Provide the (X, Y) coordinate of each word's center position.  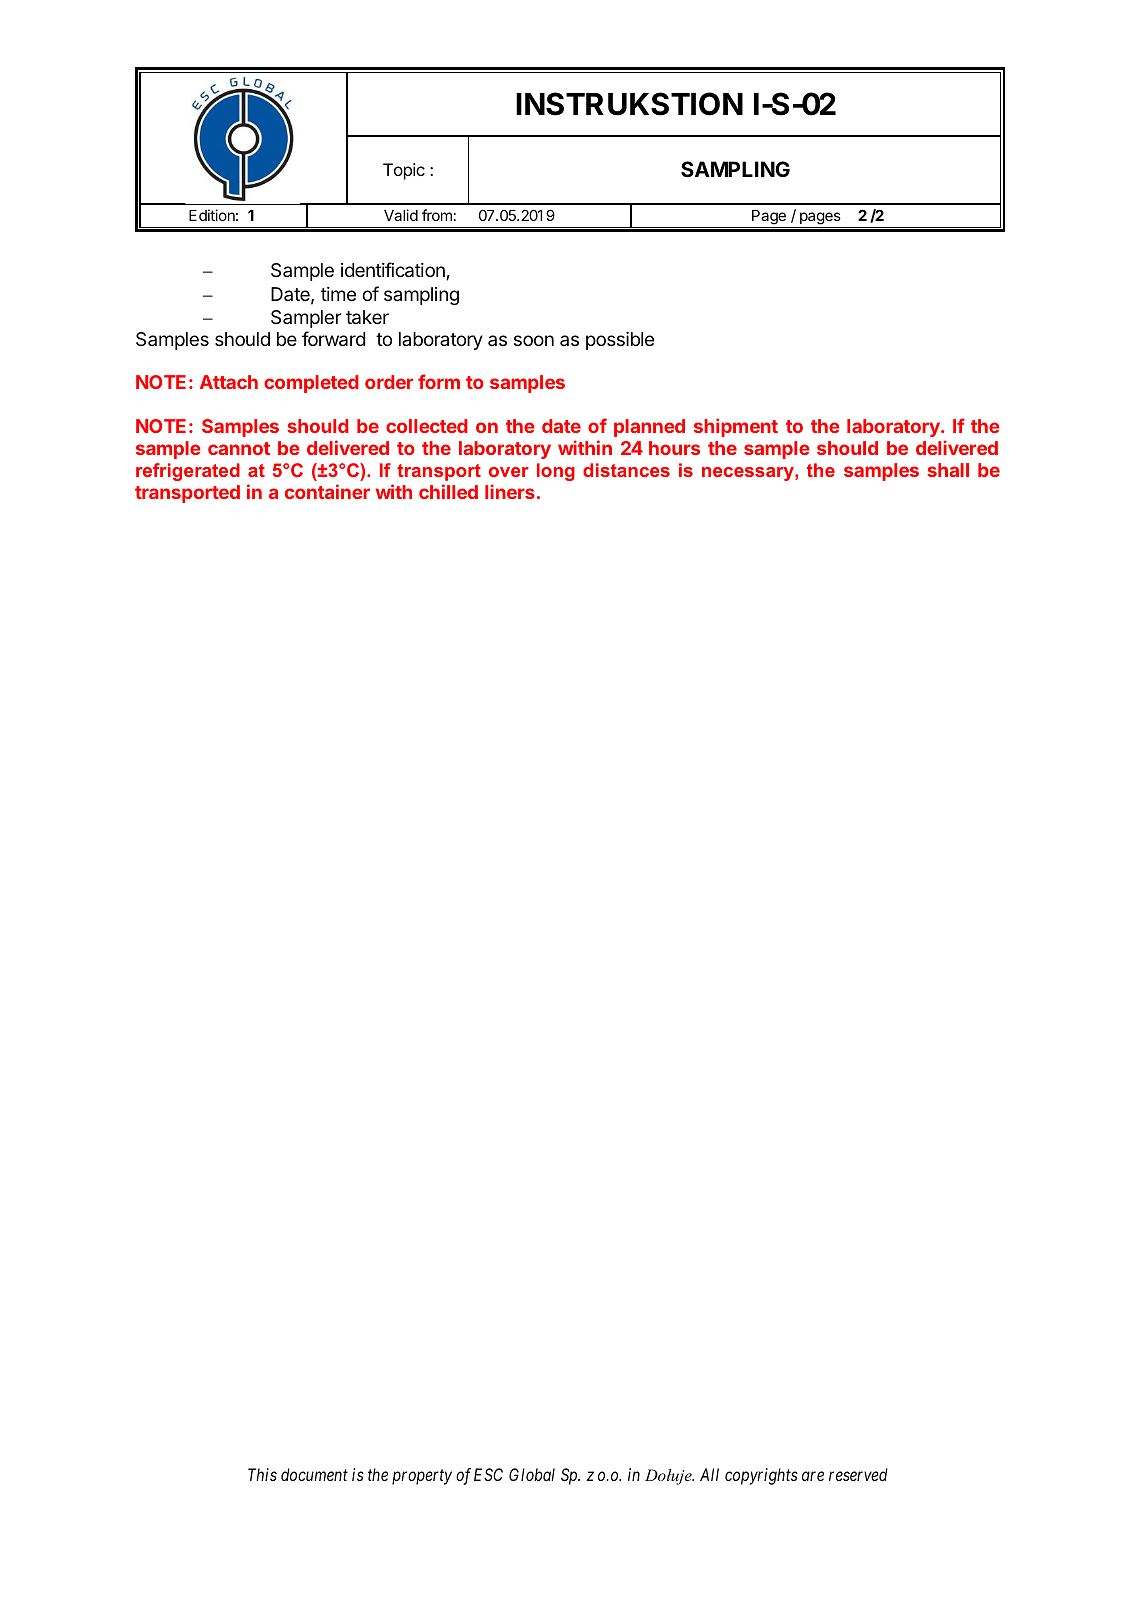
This (262, 1474)
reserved (858, 1474)
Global (532, 1474)
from (437, 215)
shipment (736, 427)
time (338, 294)
